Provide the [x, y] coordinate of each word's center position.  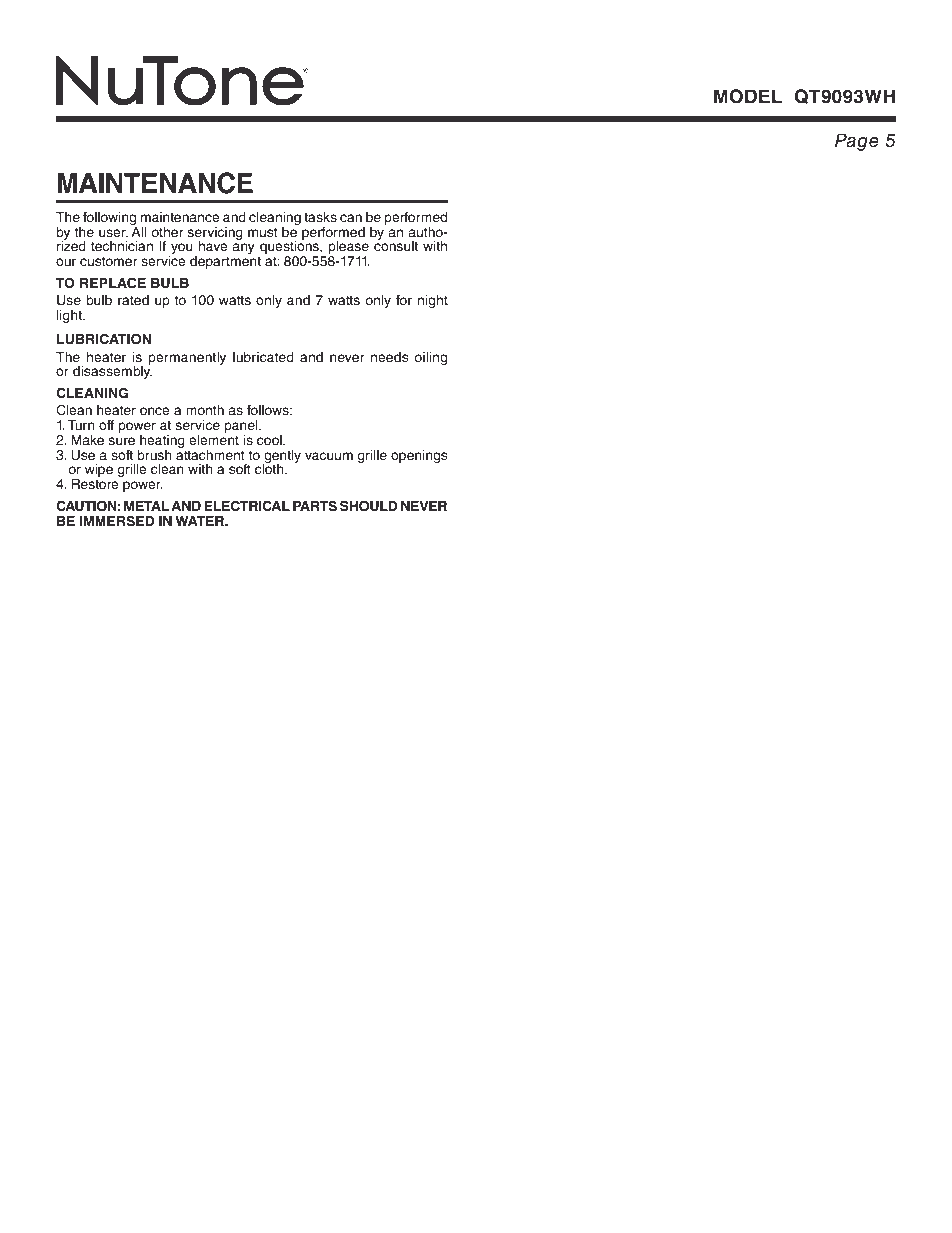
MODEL [748, 96]
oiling [430, 358]
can [351, 218]
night [433, 301]
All [138, 230]
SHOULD [369, 506]
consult [396, 245]
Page [857, 142]
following [109, 218]
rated [133, 300]
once [155, 411]
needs [390, 357]
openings [419, 456]
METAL [147, 506]
